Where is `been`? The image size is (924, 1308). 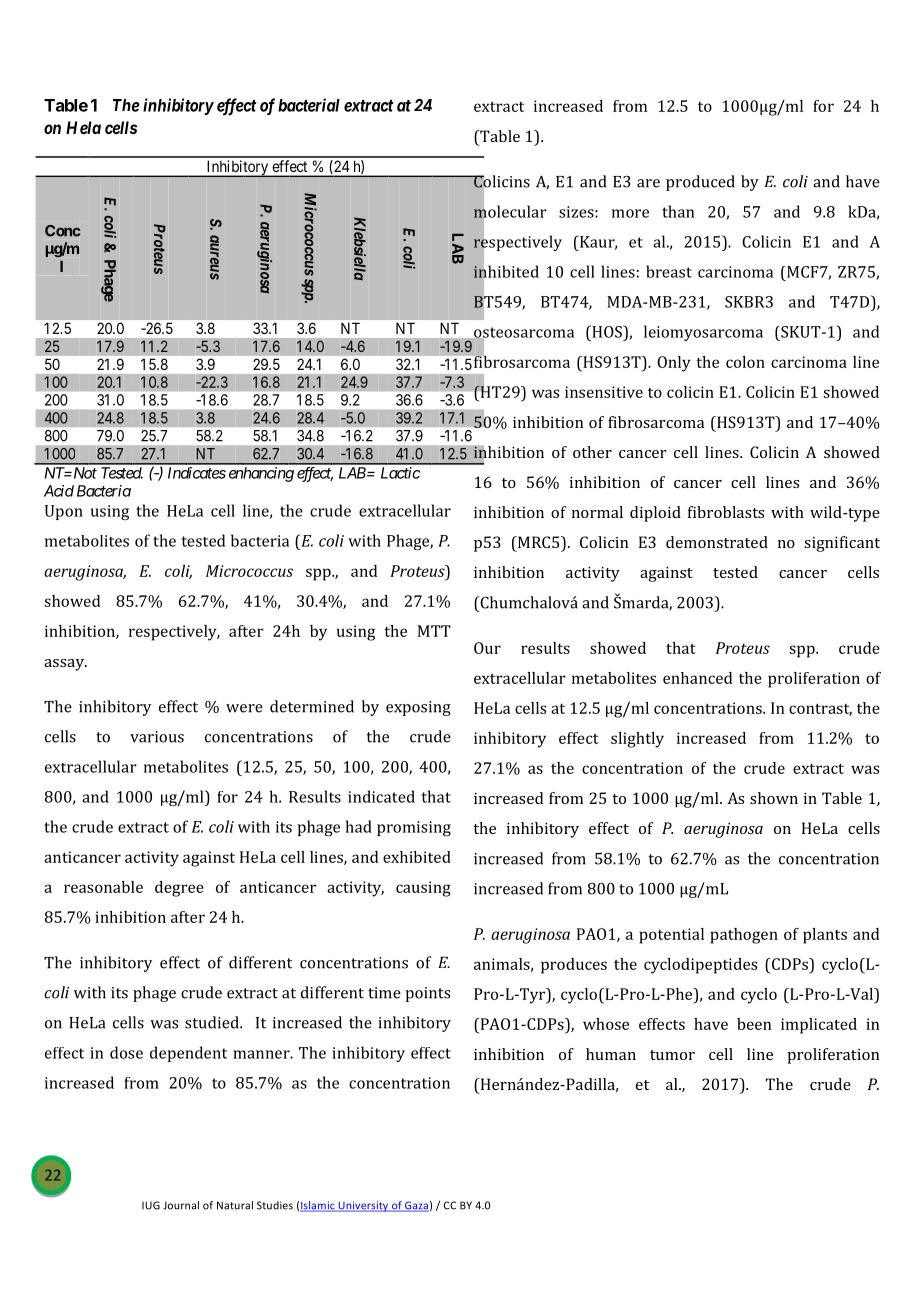
been is located at coordinates (754, 1024).
